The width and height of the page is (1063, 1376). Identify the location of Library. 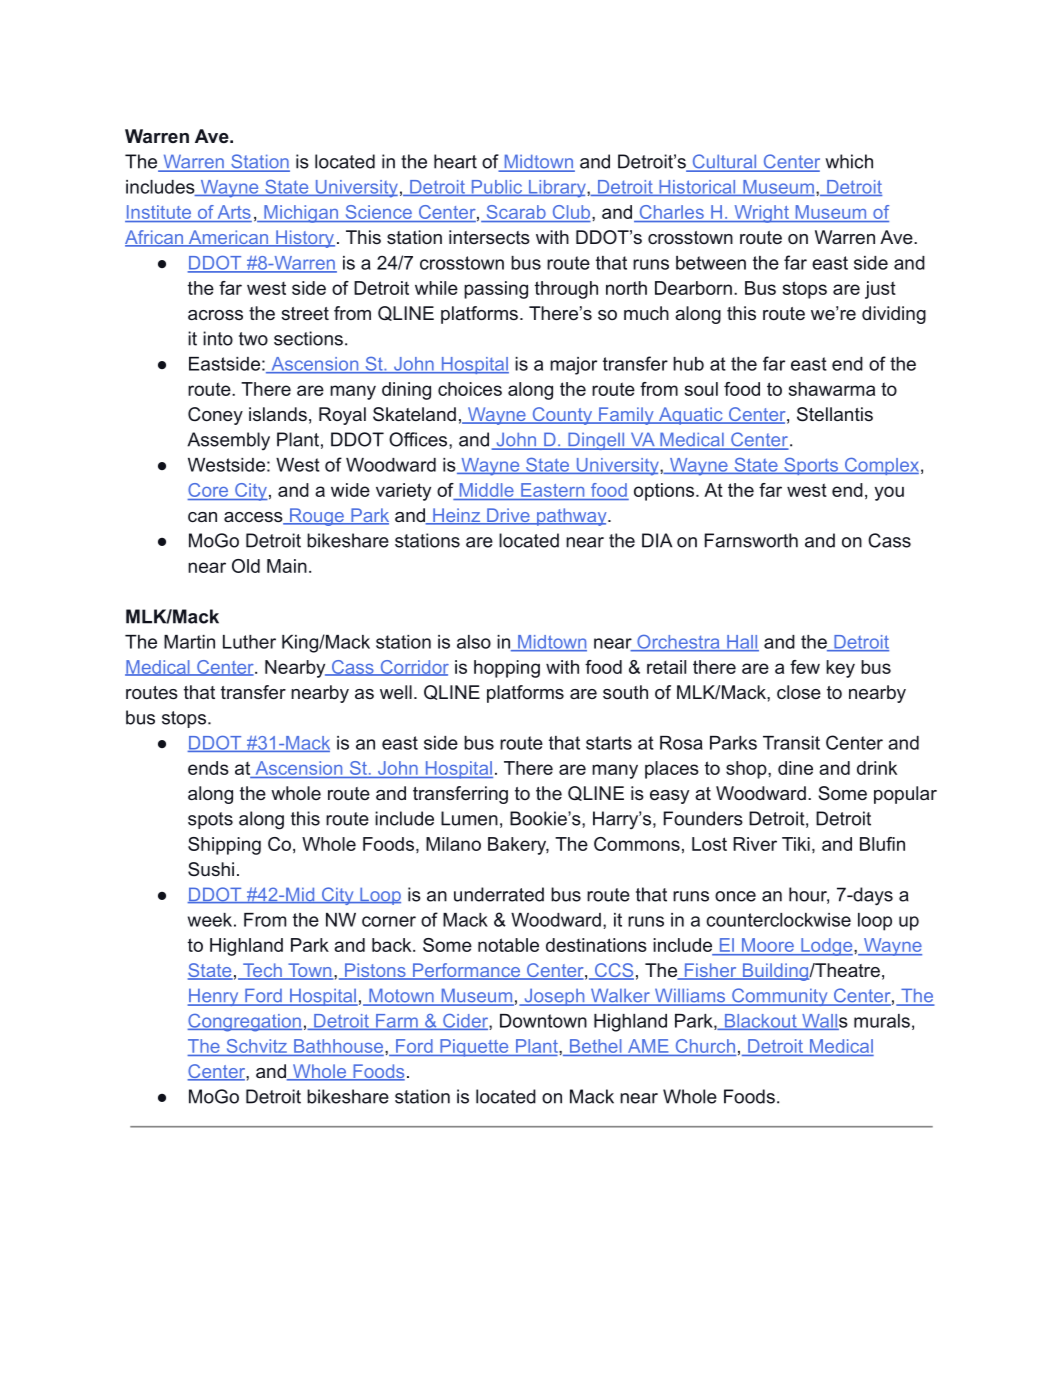
(557, 189).
